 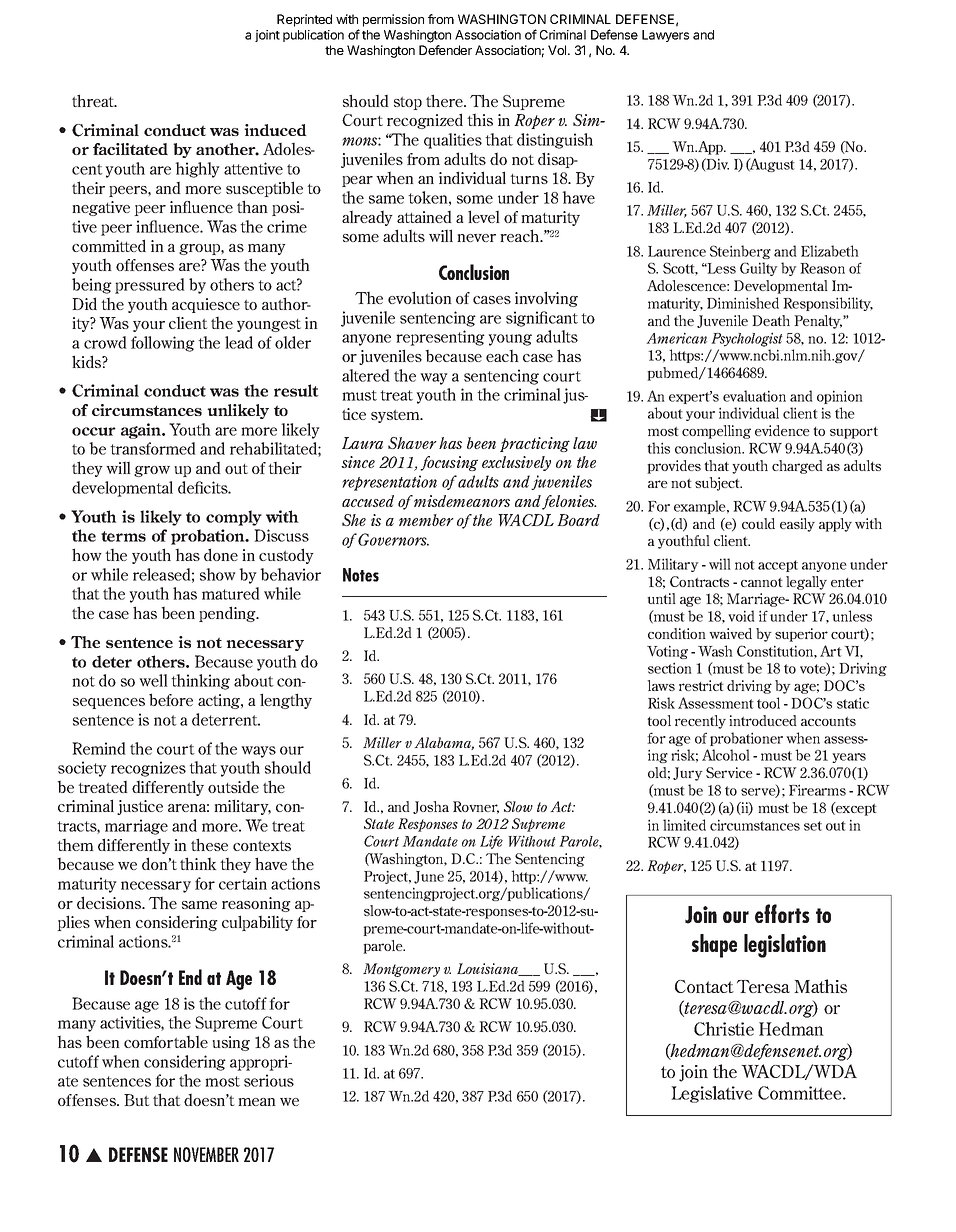 What do you see at coordinates (218, 574) in the image?
I see `show` at bounding box center [218, 574].
